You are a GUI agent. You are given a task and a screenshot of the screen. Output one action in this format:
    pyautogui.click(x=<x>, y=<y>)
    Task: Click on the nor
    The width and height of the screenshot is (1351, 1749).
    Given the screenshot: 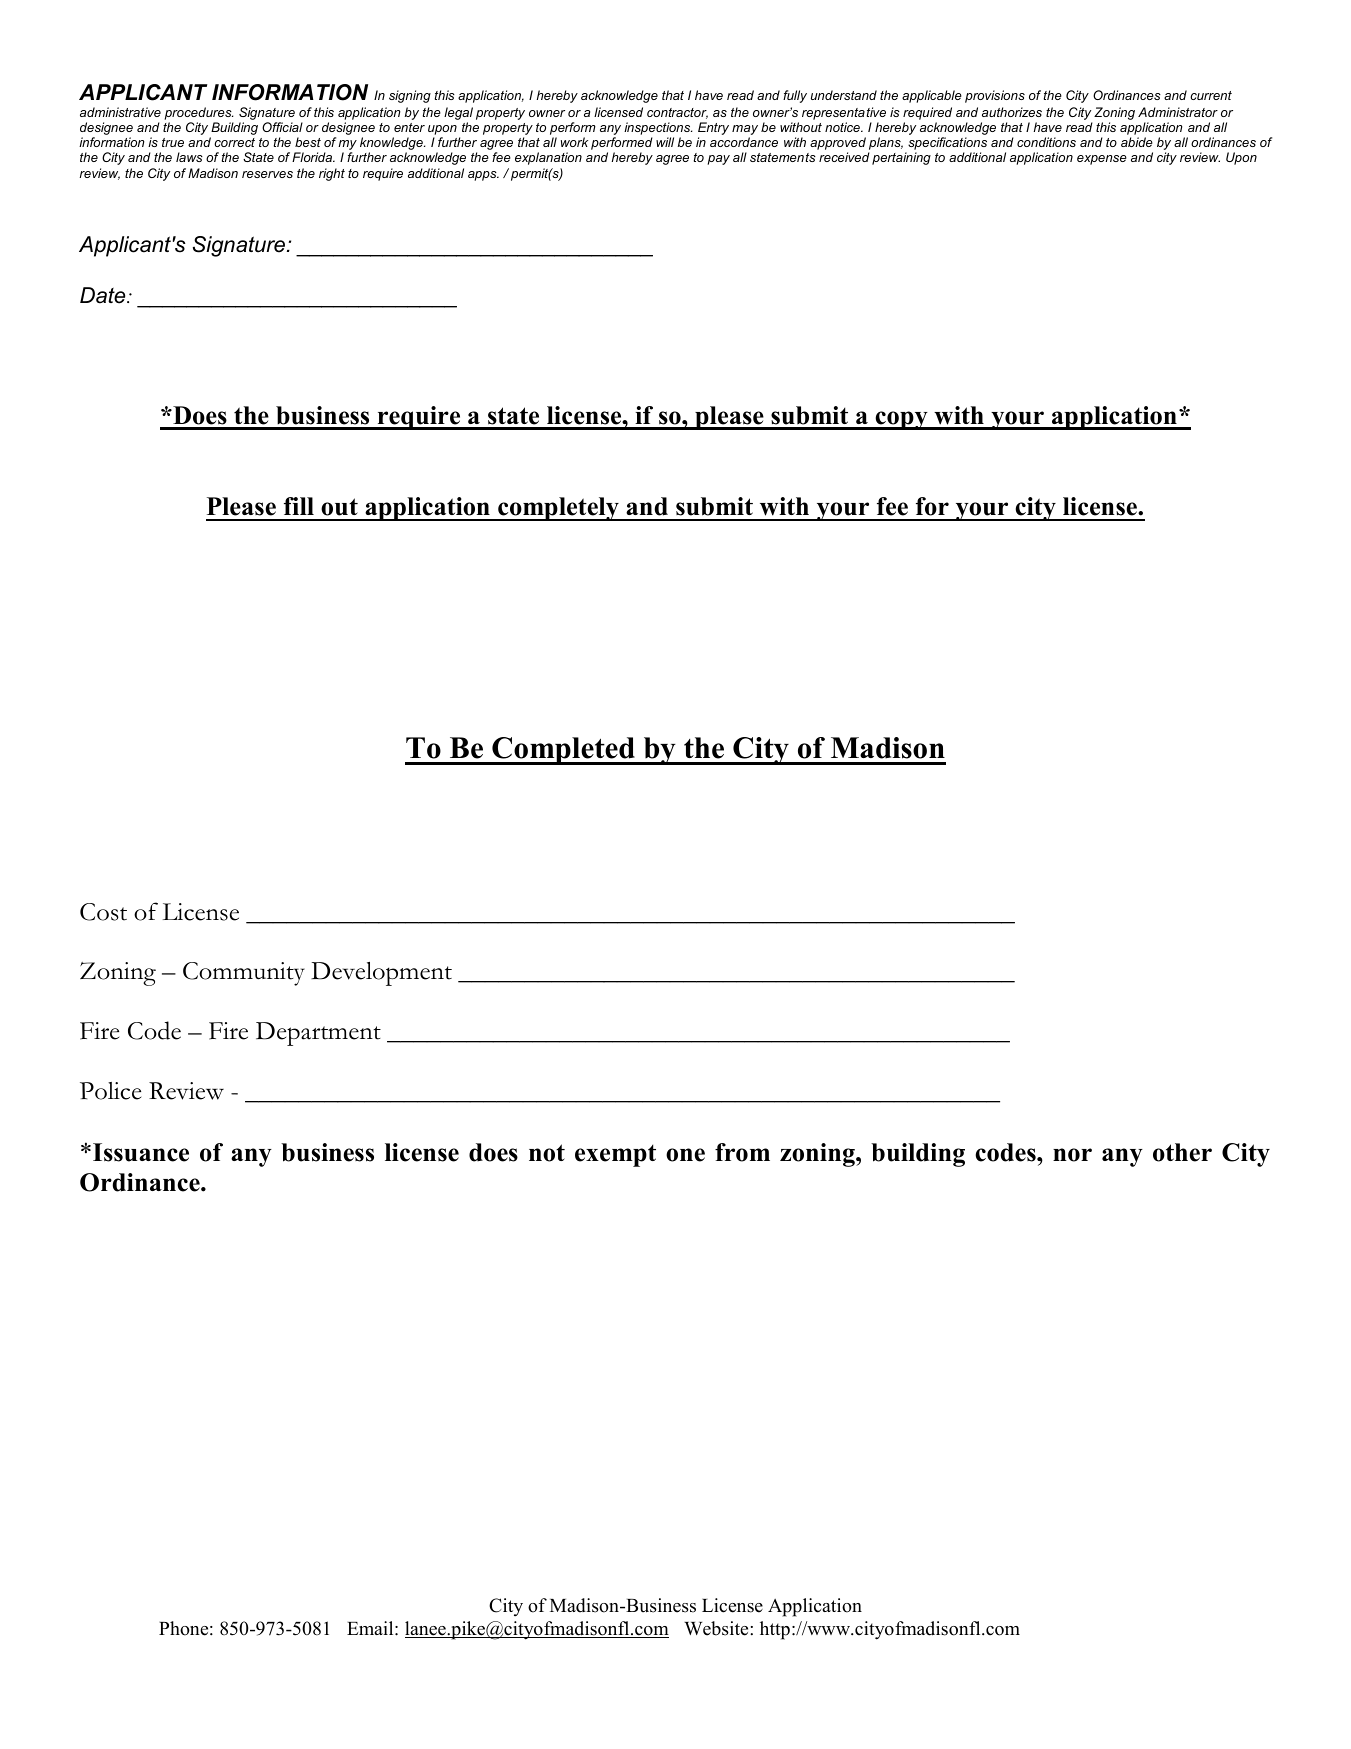 What is the action you would take?
    pyautogui.click(x=1072, y=1155)
